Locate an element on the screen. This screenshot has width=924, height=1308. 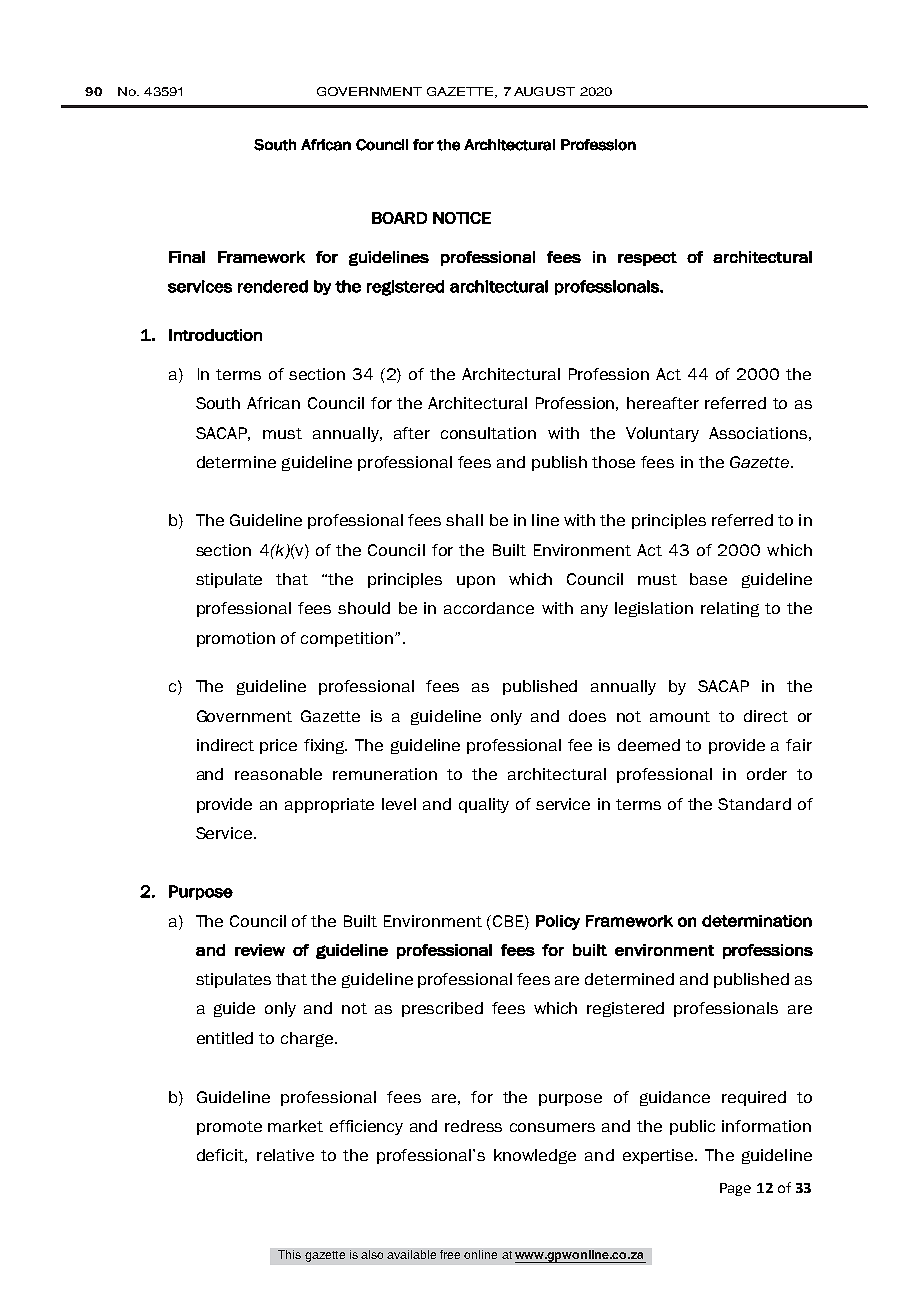
promotion is located at coordinates (236, 639).
